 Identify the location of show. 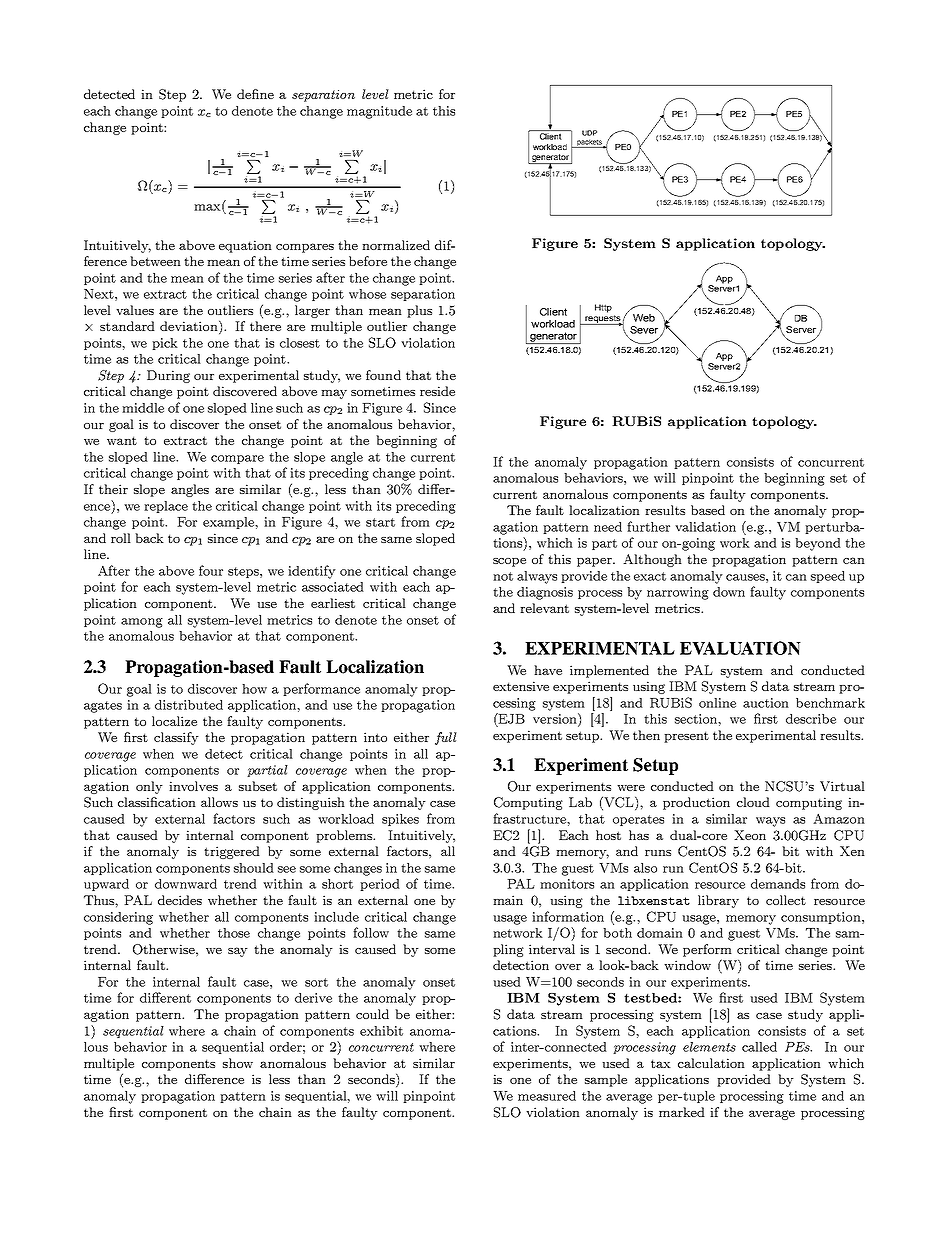
(238, 1063).
